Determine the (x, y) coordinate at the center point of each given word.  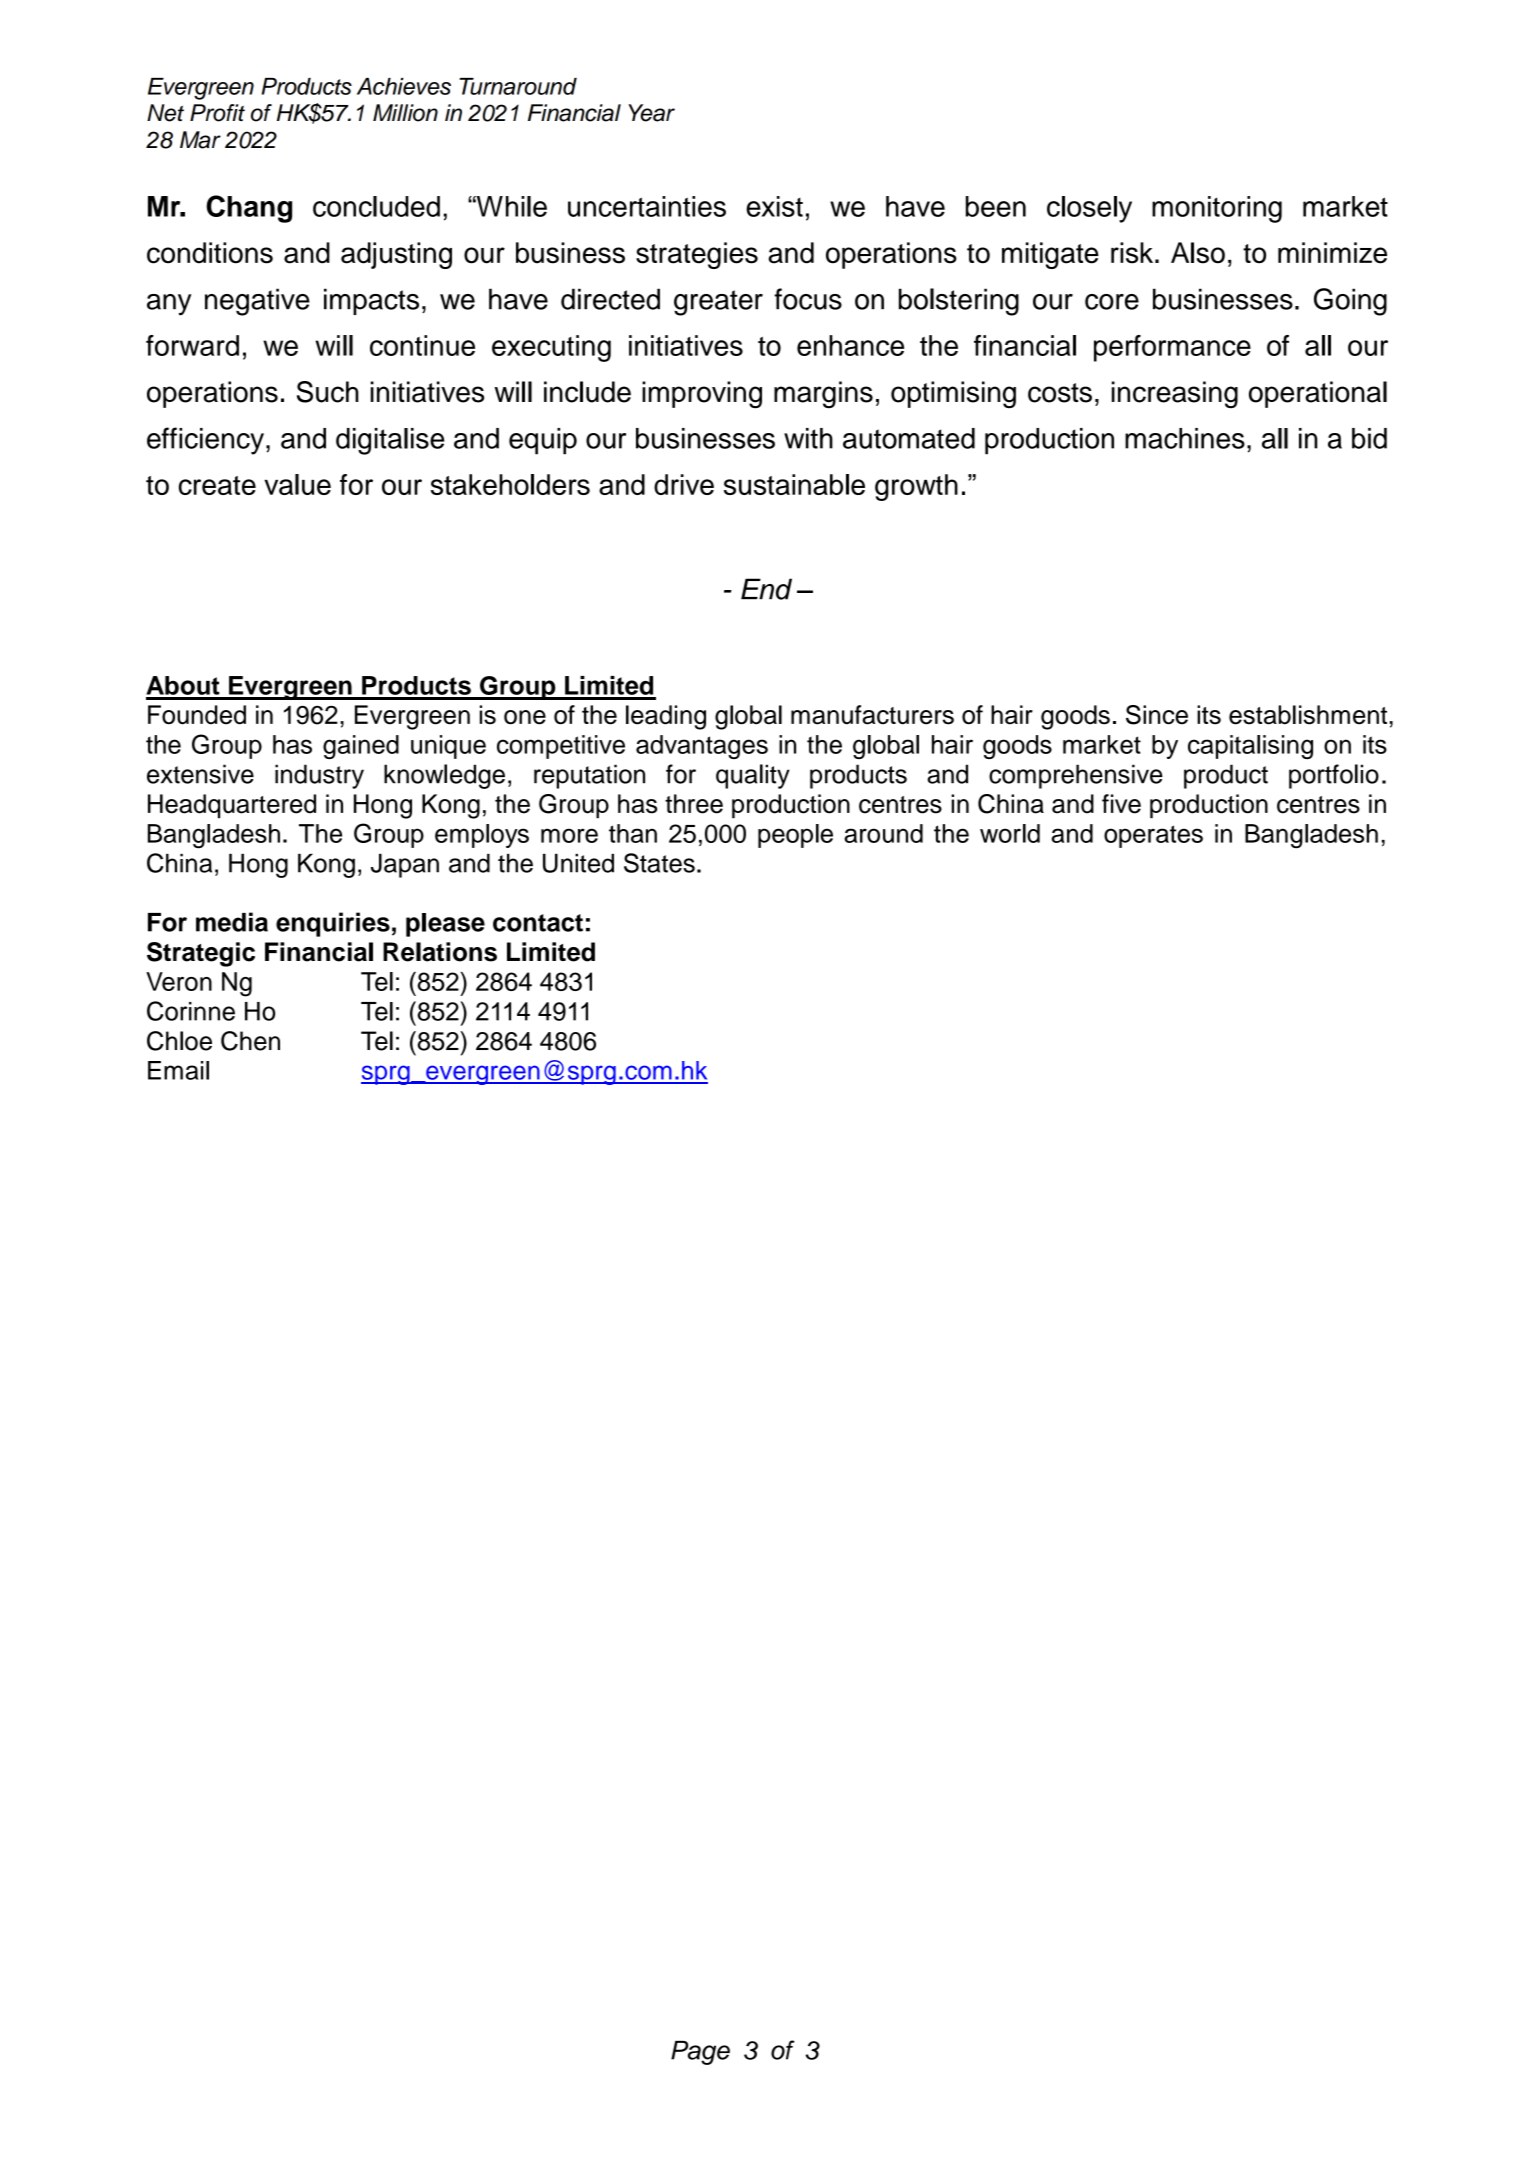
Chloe (179, 1041)
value (297, 484)
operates (1153, 836)
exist (774, 206)
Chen (250, 1041)
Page (700, 2053)
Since (1157, 715)
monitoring (1217, 209)
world (1010, 833)
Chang (249, 209)
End (766, 589)
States (659, 863)
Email (178, 1070)
